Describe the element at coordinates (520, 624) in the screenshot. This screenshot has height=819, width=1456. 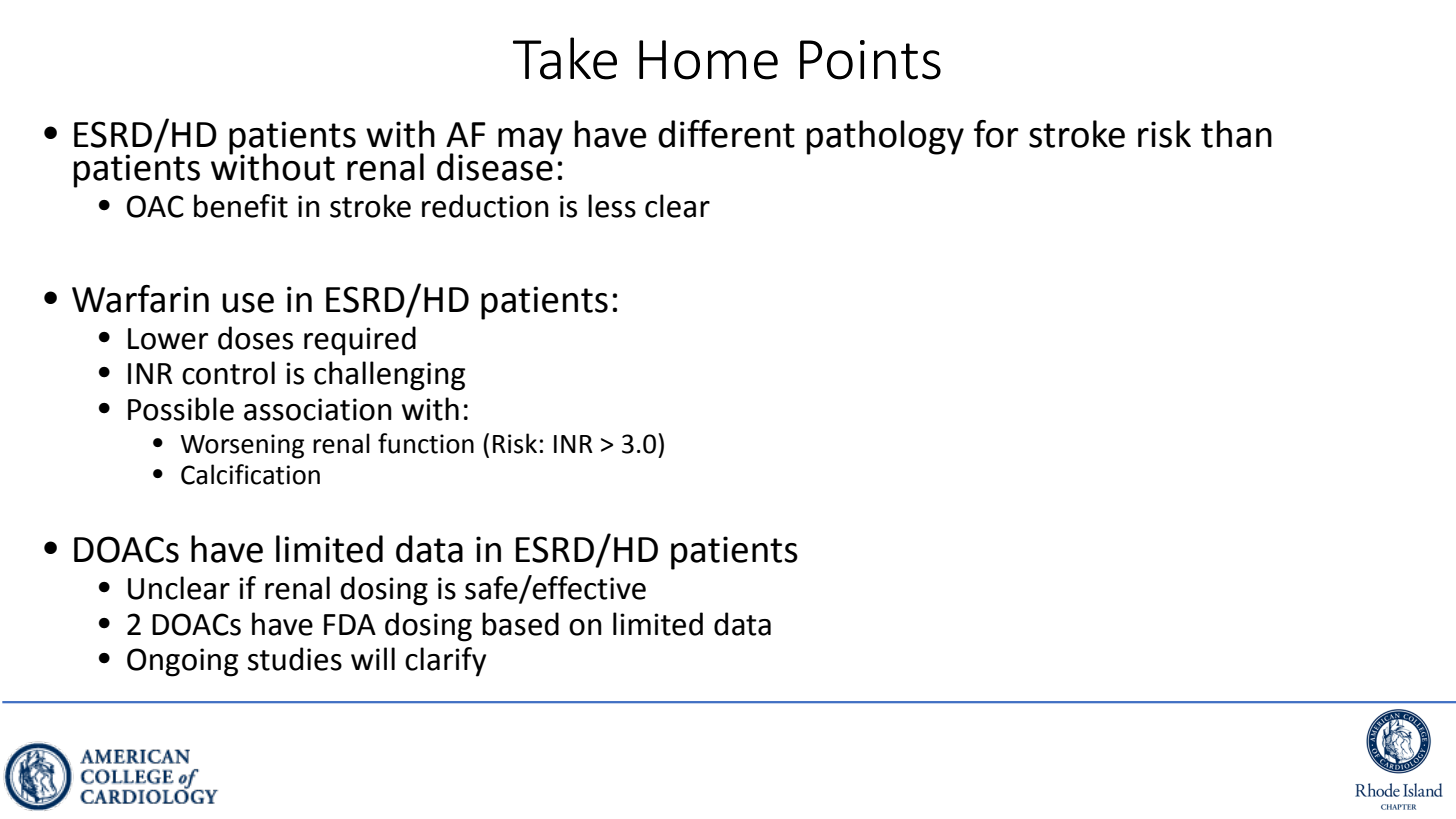
I see `based` at that location.
